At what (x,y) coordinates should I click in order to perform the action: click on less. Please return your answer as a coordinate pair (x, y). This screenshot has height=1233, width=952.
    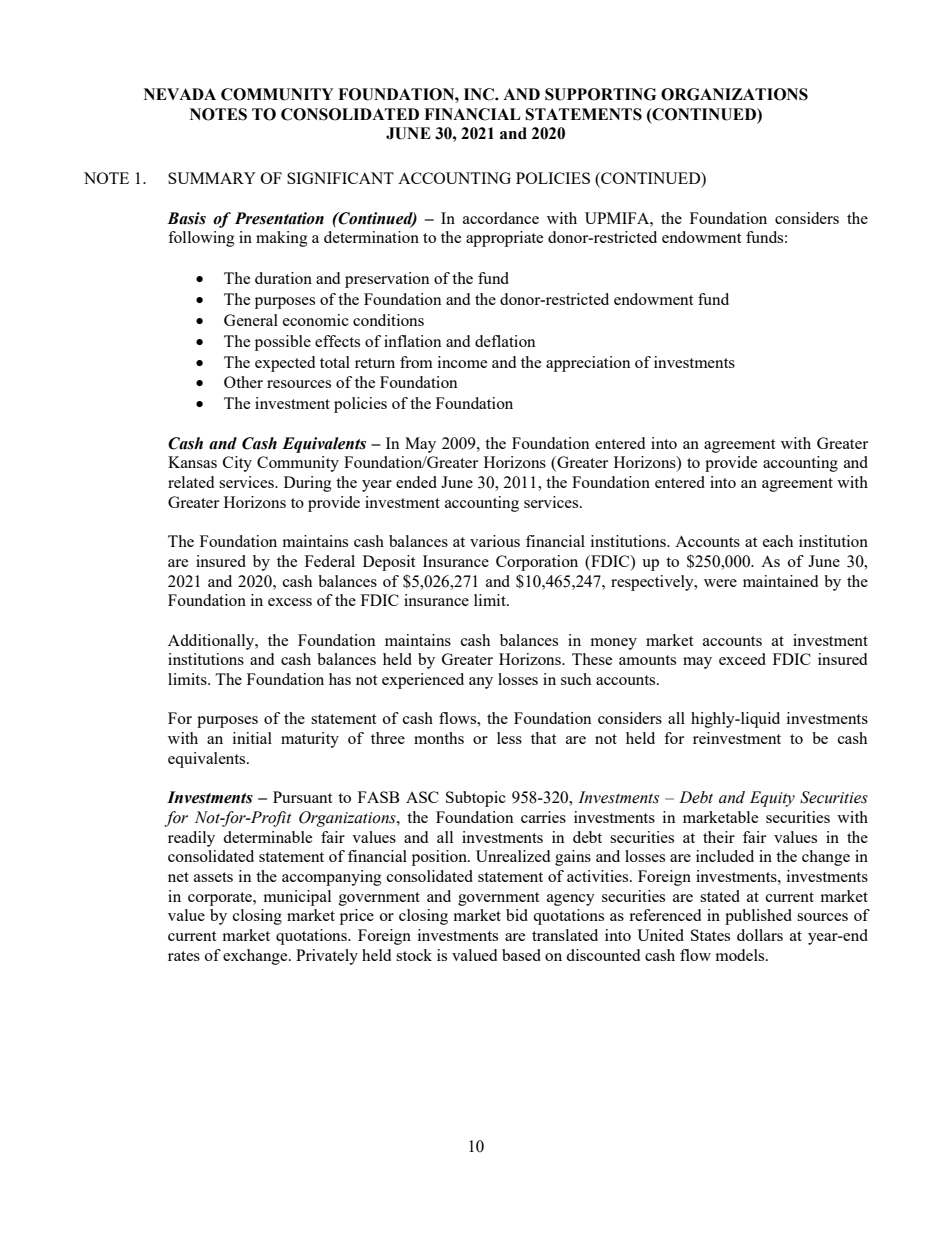
    Looking at the image, I should click on (509, 738).
